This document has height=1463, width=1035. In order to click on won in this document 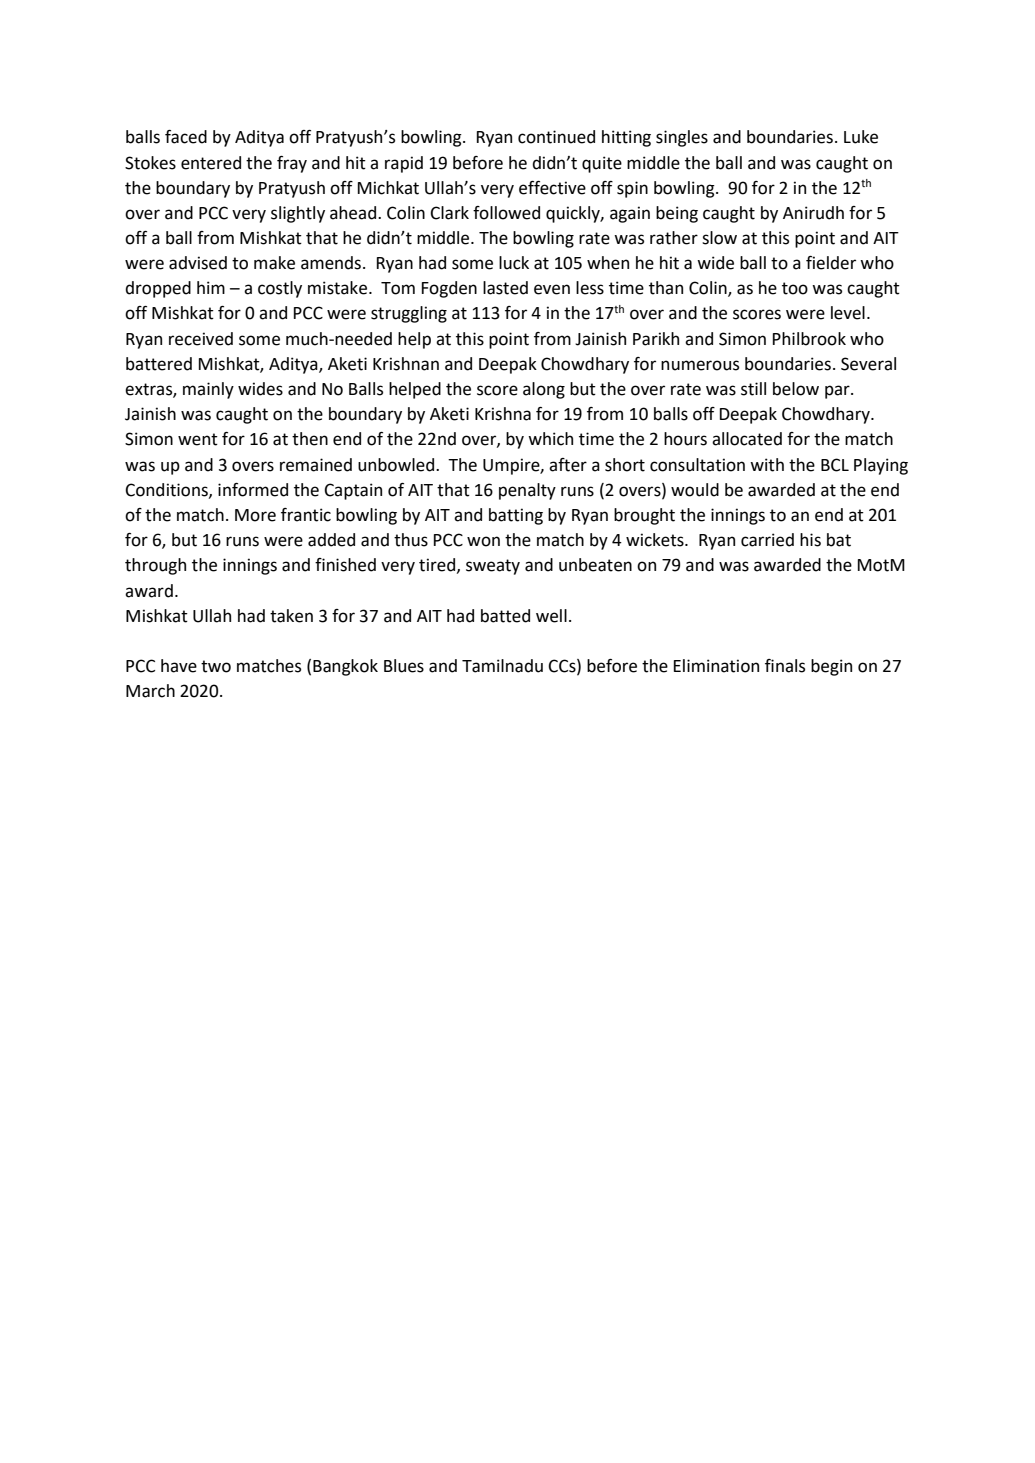, I will do `click(483, 541)`.
